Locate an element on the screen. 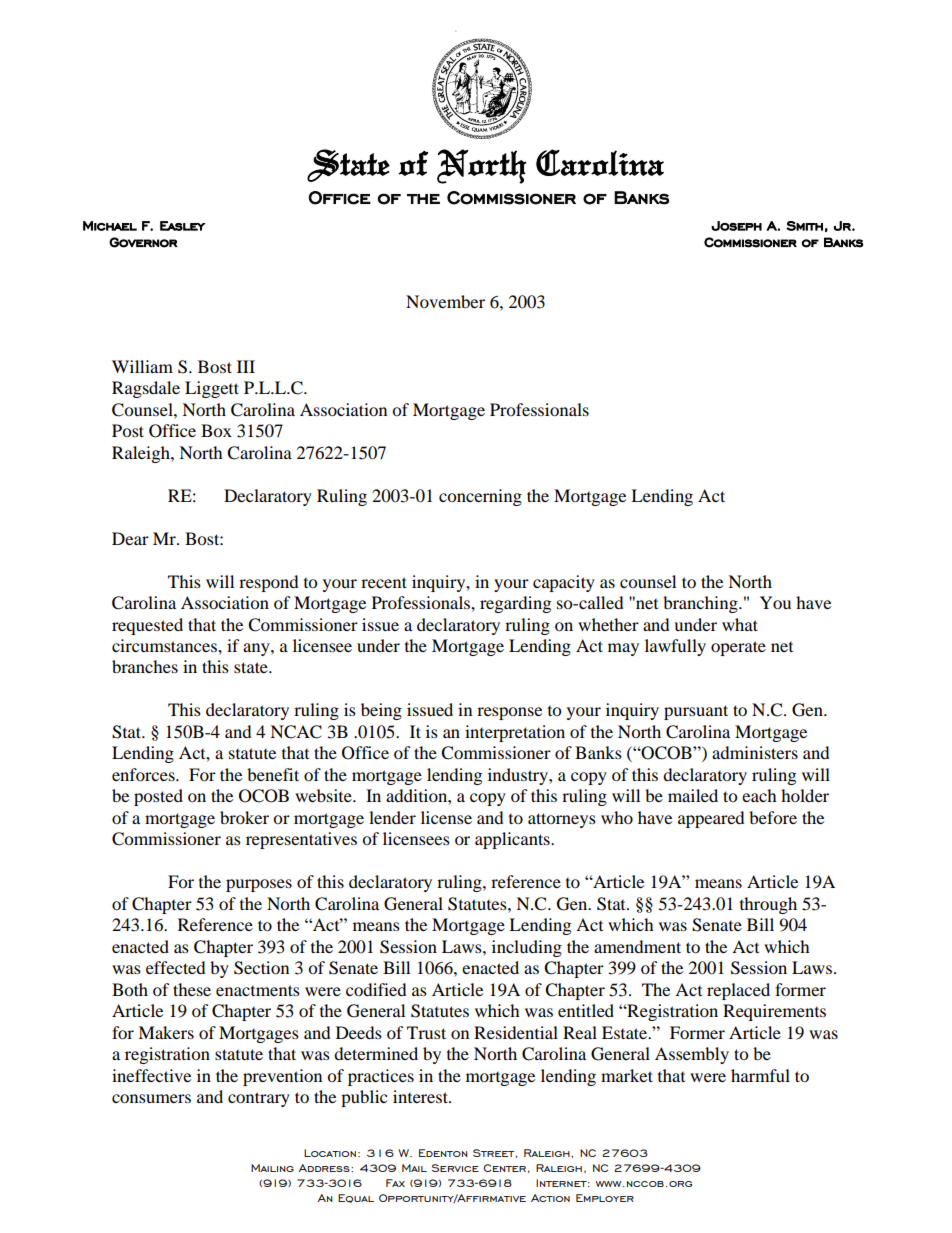  response is located at coordinates (509, 713).
